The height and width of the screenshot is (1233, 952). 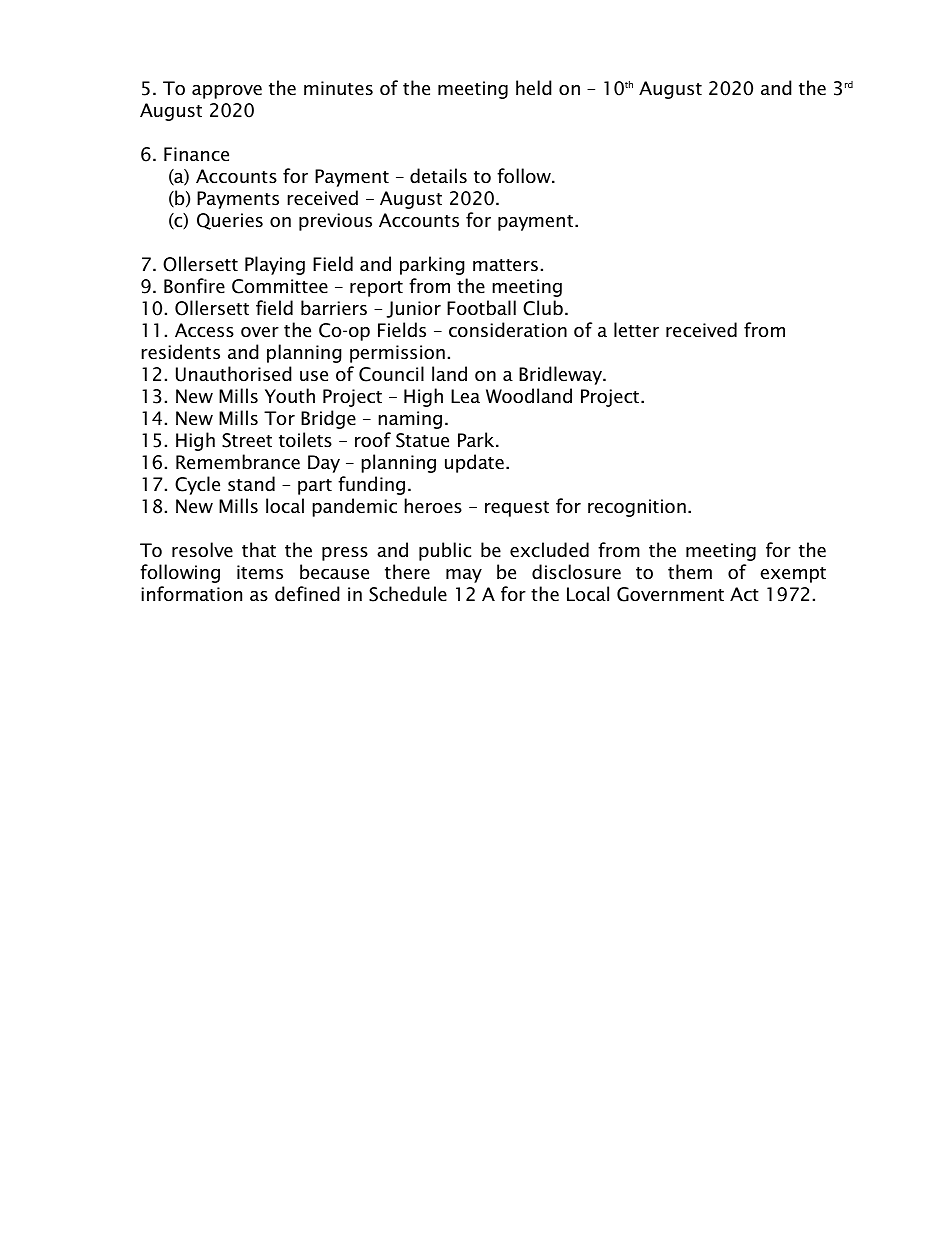 What do you see at coordinates (464, 576) in the screenshot?
I see `may` at bounding box center [464, 576].
